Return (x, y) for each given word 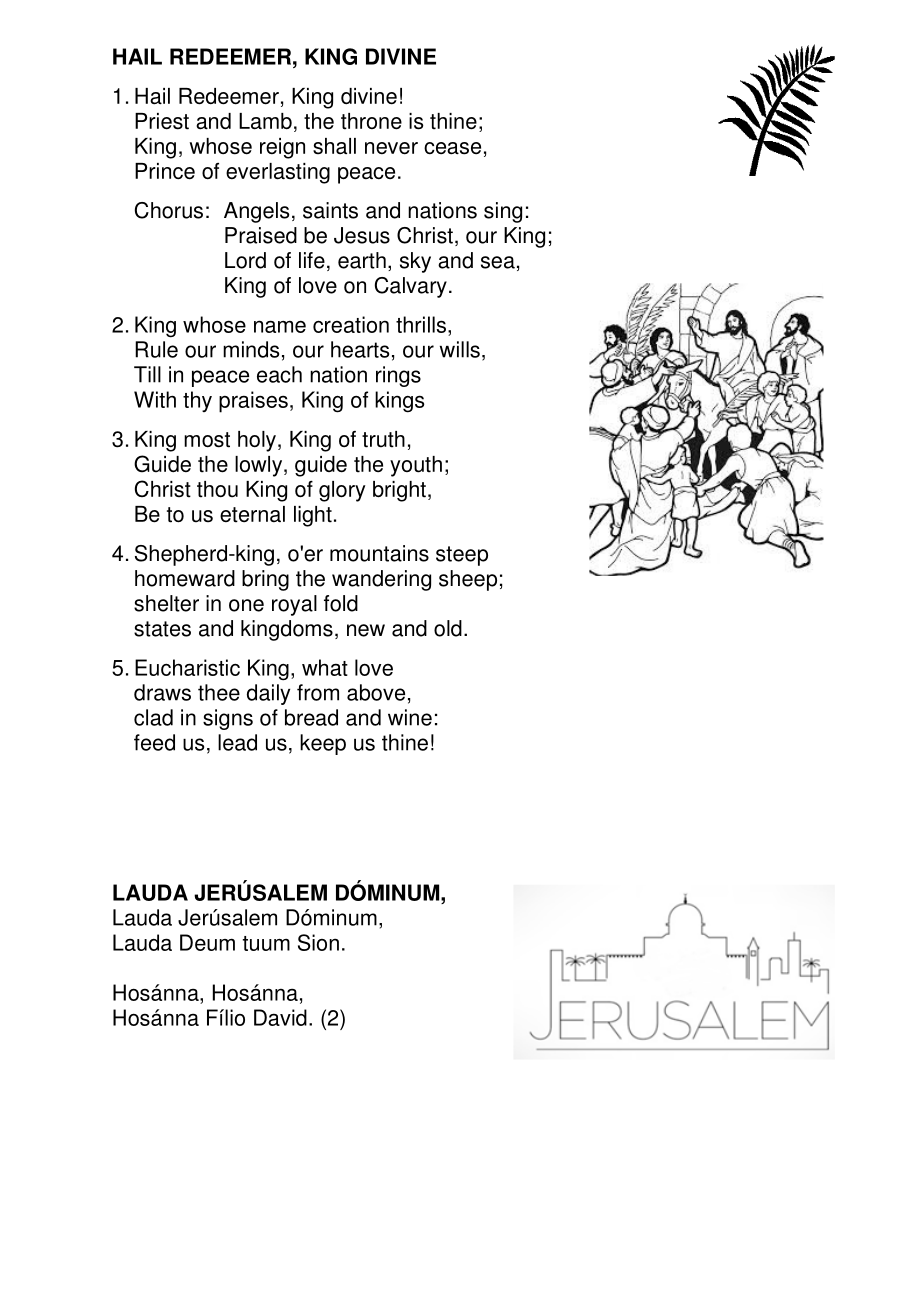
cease (452, 148)
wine (410, 717)
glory (342, 491)
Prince (165, 171)
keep (323, 744)
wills (460, 349)
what (325, 667)
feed (154, 742)
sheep (468, 580)
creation (351, 324)
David (280, 1017)
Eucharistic (187, 667)
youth (416, 466)
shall (334, 146)
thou (217, 489)
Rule (156, 349)
